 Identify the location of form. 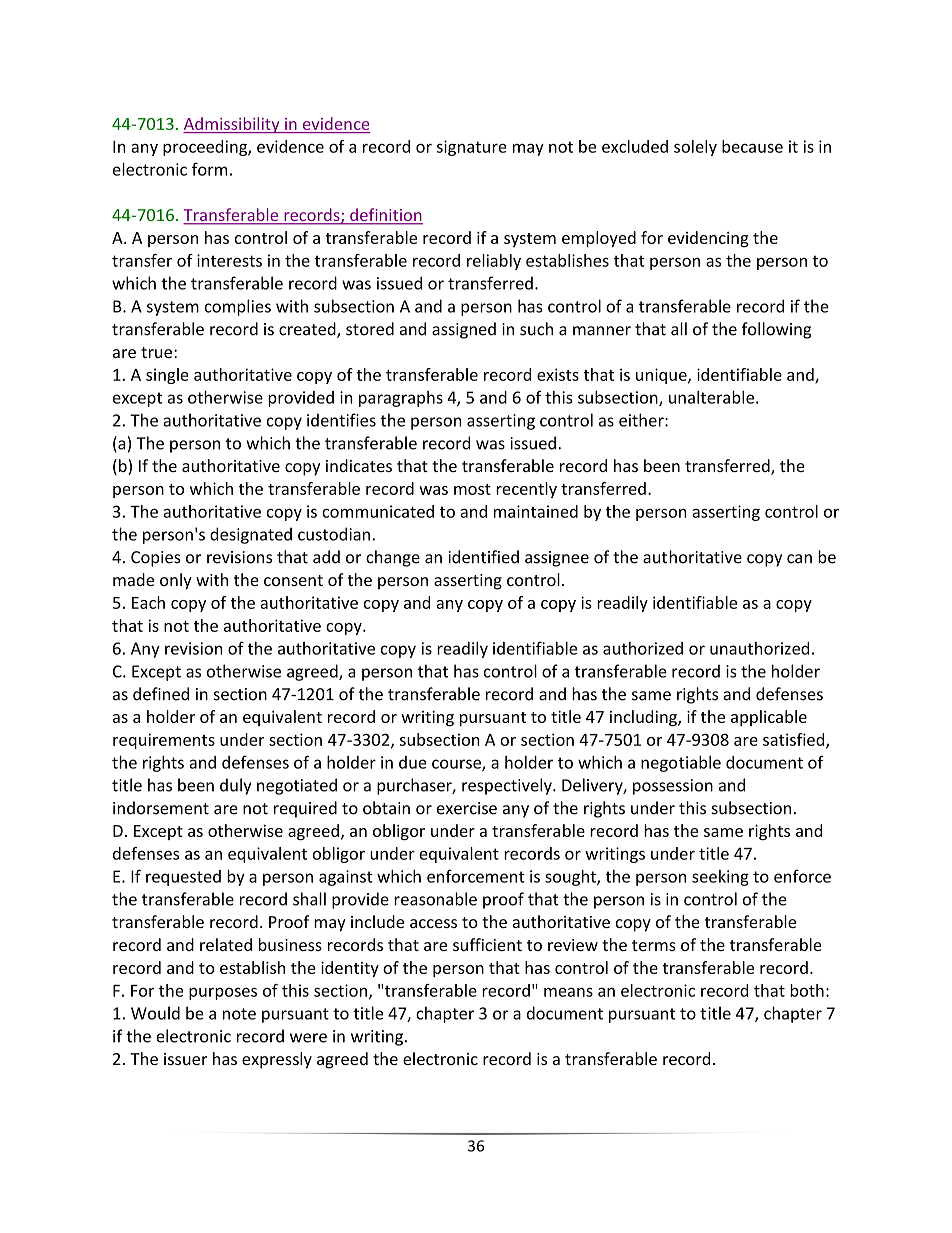
(209, 169).
